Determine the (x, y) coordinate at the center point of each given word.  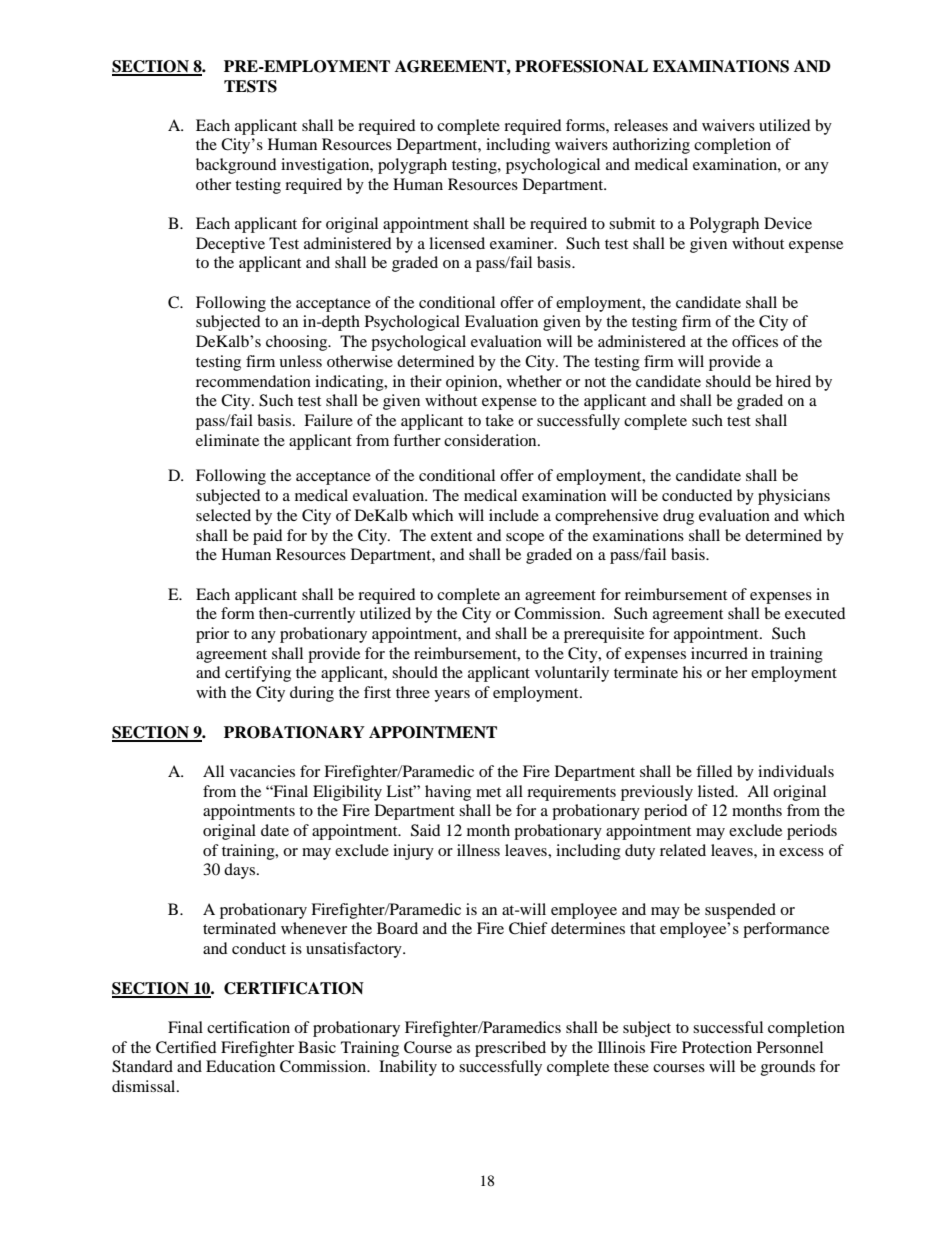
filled (714, 771)
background (236, 166)
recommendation (253, 381)
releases (641, 125)
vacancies (262, 771)
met (488, 792)
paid (268, 537)
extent (451, 536)
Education (240, 1066)
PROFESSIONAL (581, 66)
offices (755, 341)
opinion (473, 383)
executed (815, 613)
